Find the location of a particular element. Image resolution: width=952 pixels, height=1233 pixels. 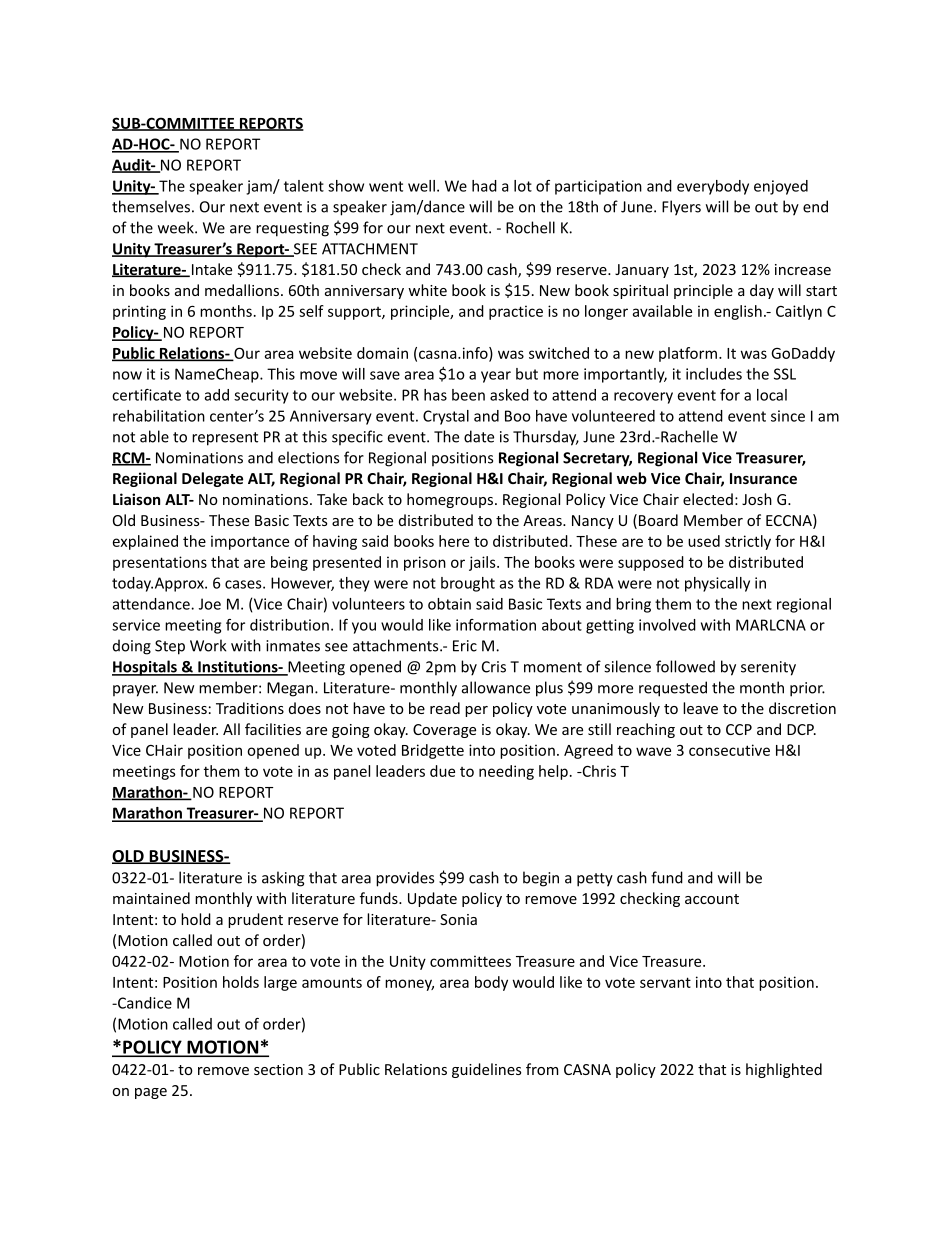

Cris is located at coordinates (494, 667).
